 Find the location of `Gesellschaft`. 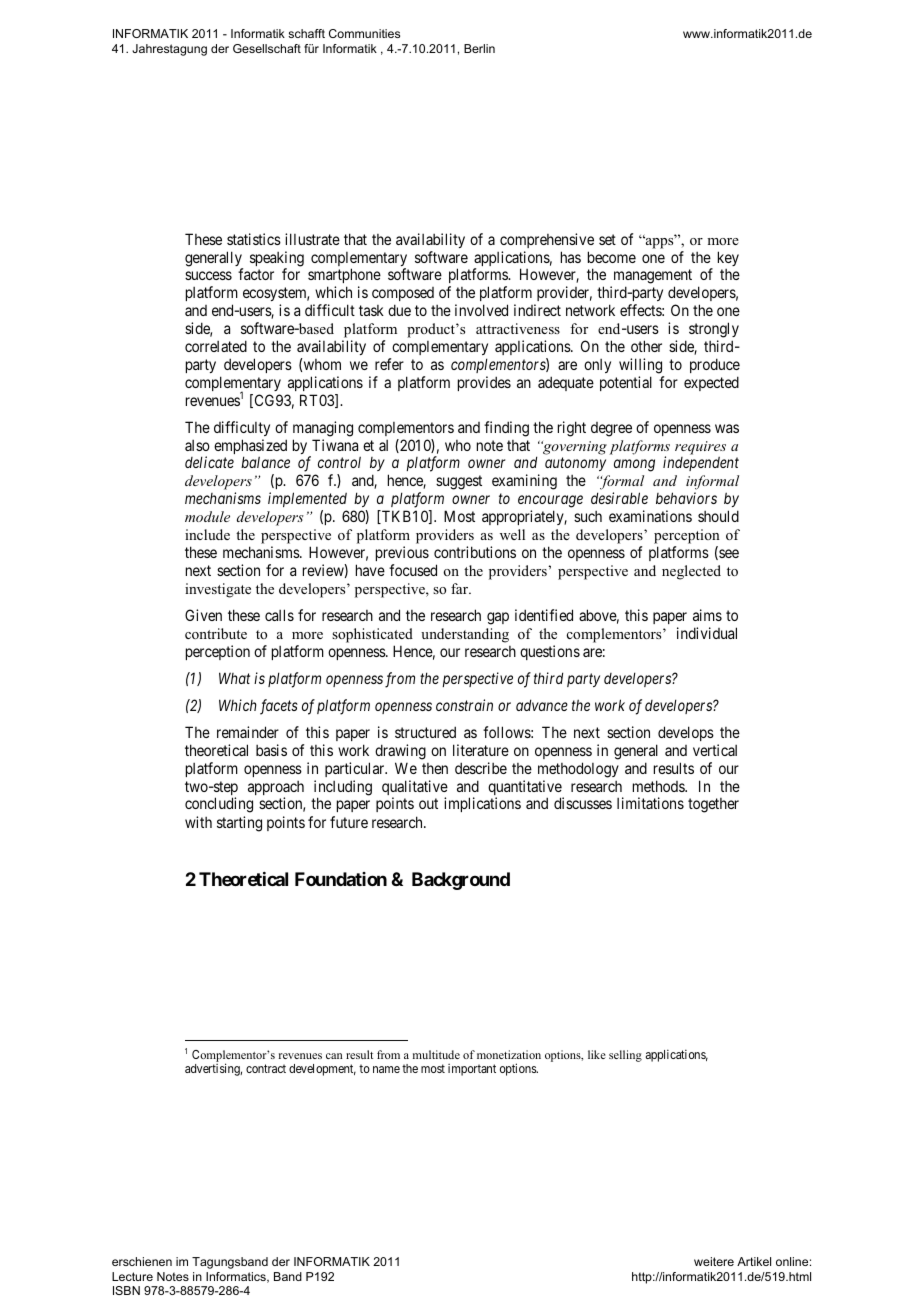

Gesellschaft is located at coordinates (267, 48).
